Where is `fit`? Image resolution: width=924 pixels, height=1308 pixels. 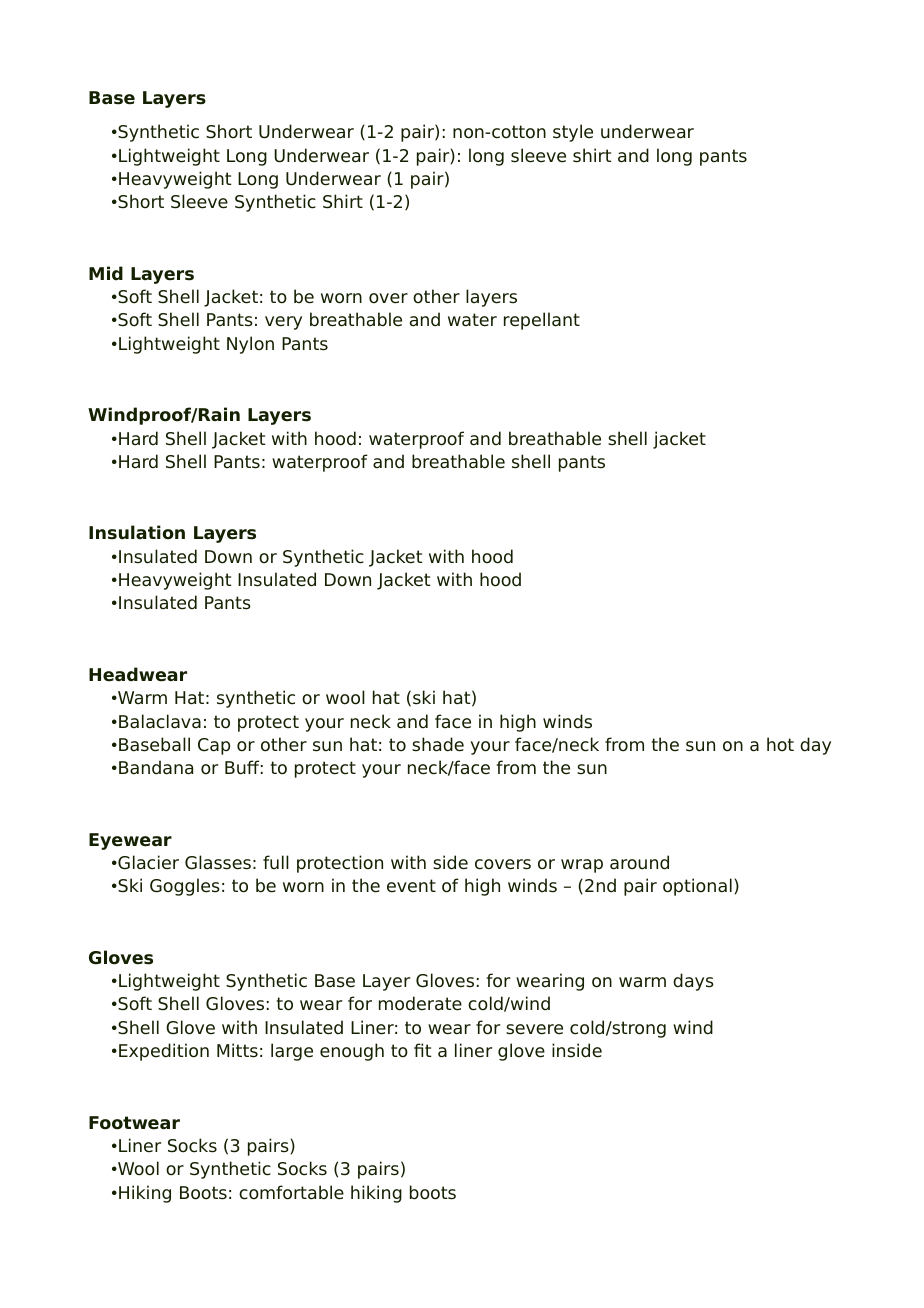
fit is located at coordinates (423, 1050).
